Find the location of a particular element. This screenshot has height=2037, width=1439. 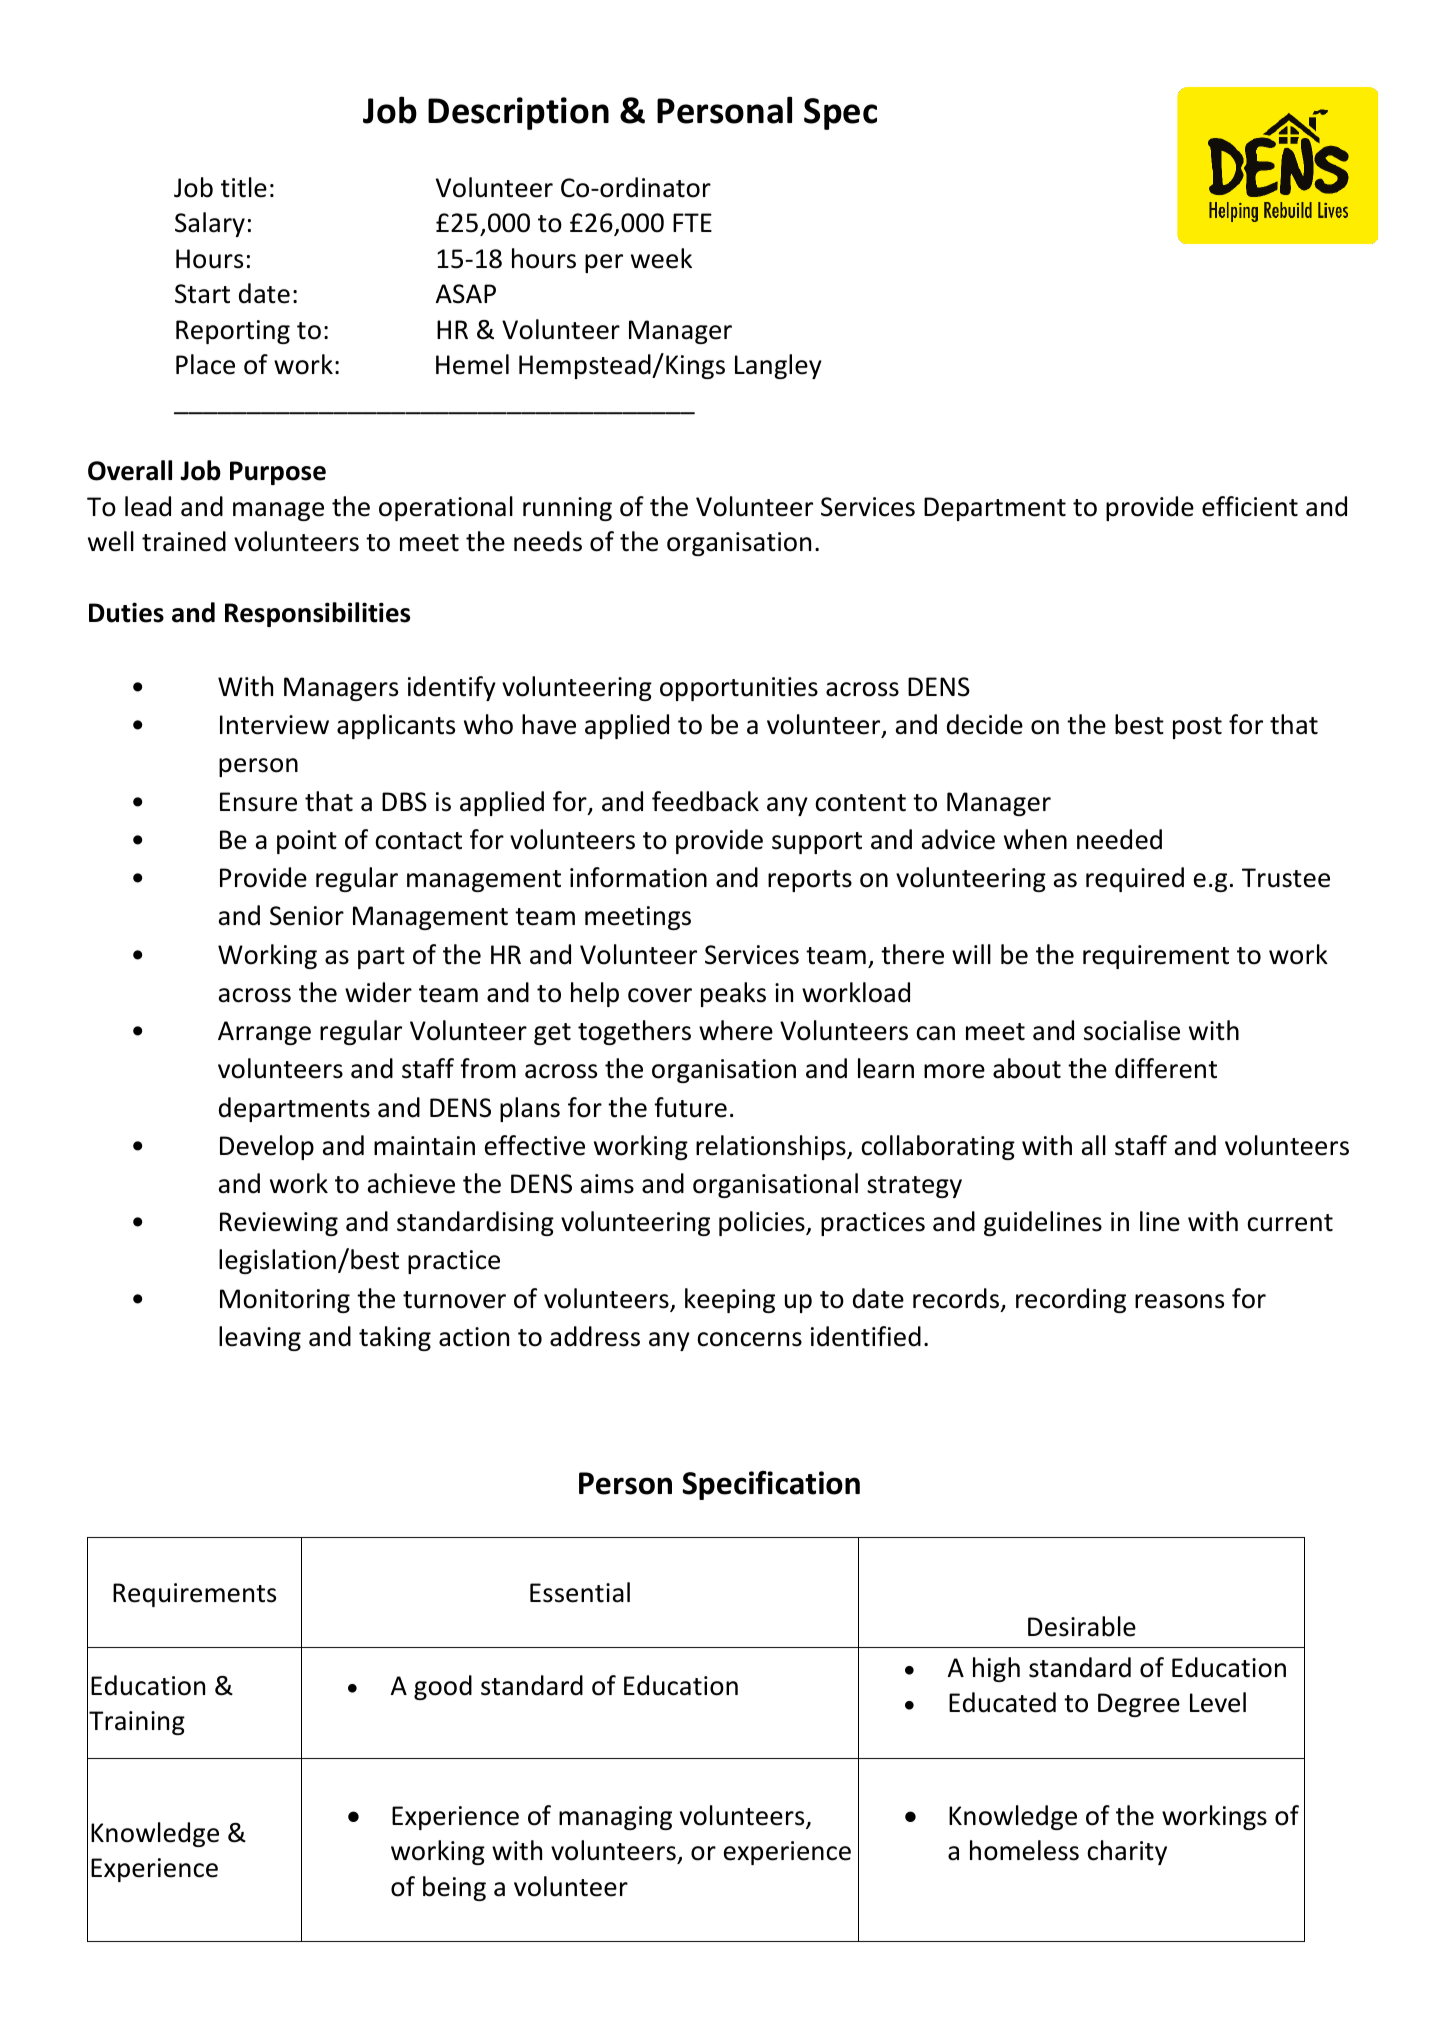

peaks is located at coordinates (733, 994).
